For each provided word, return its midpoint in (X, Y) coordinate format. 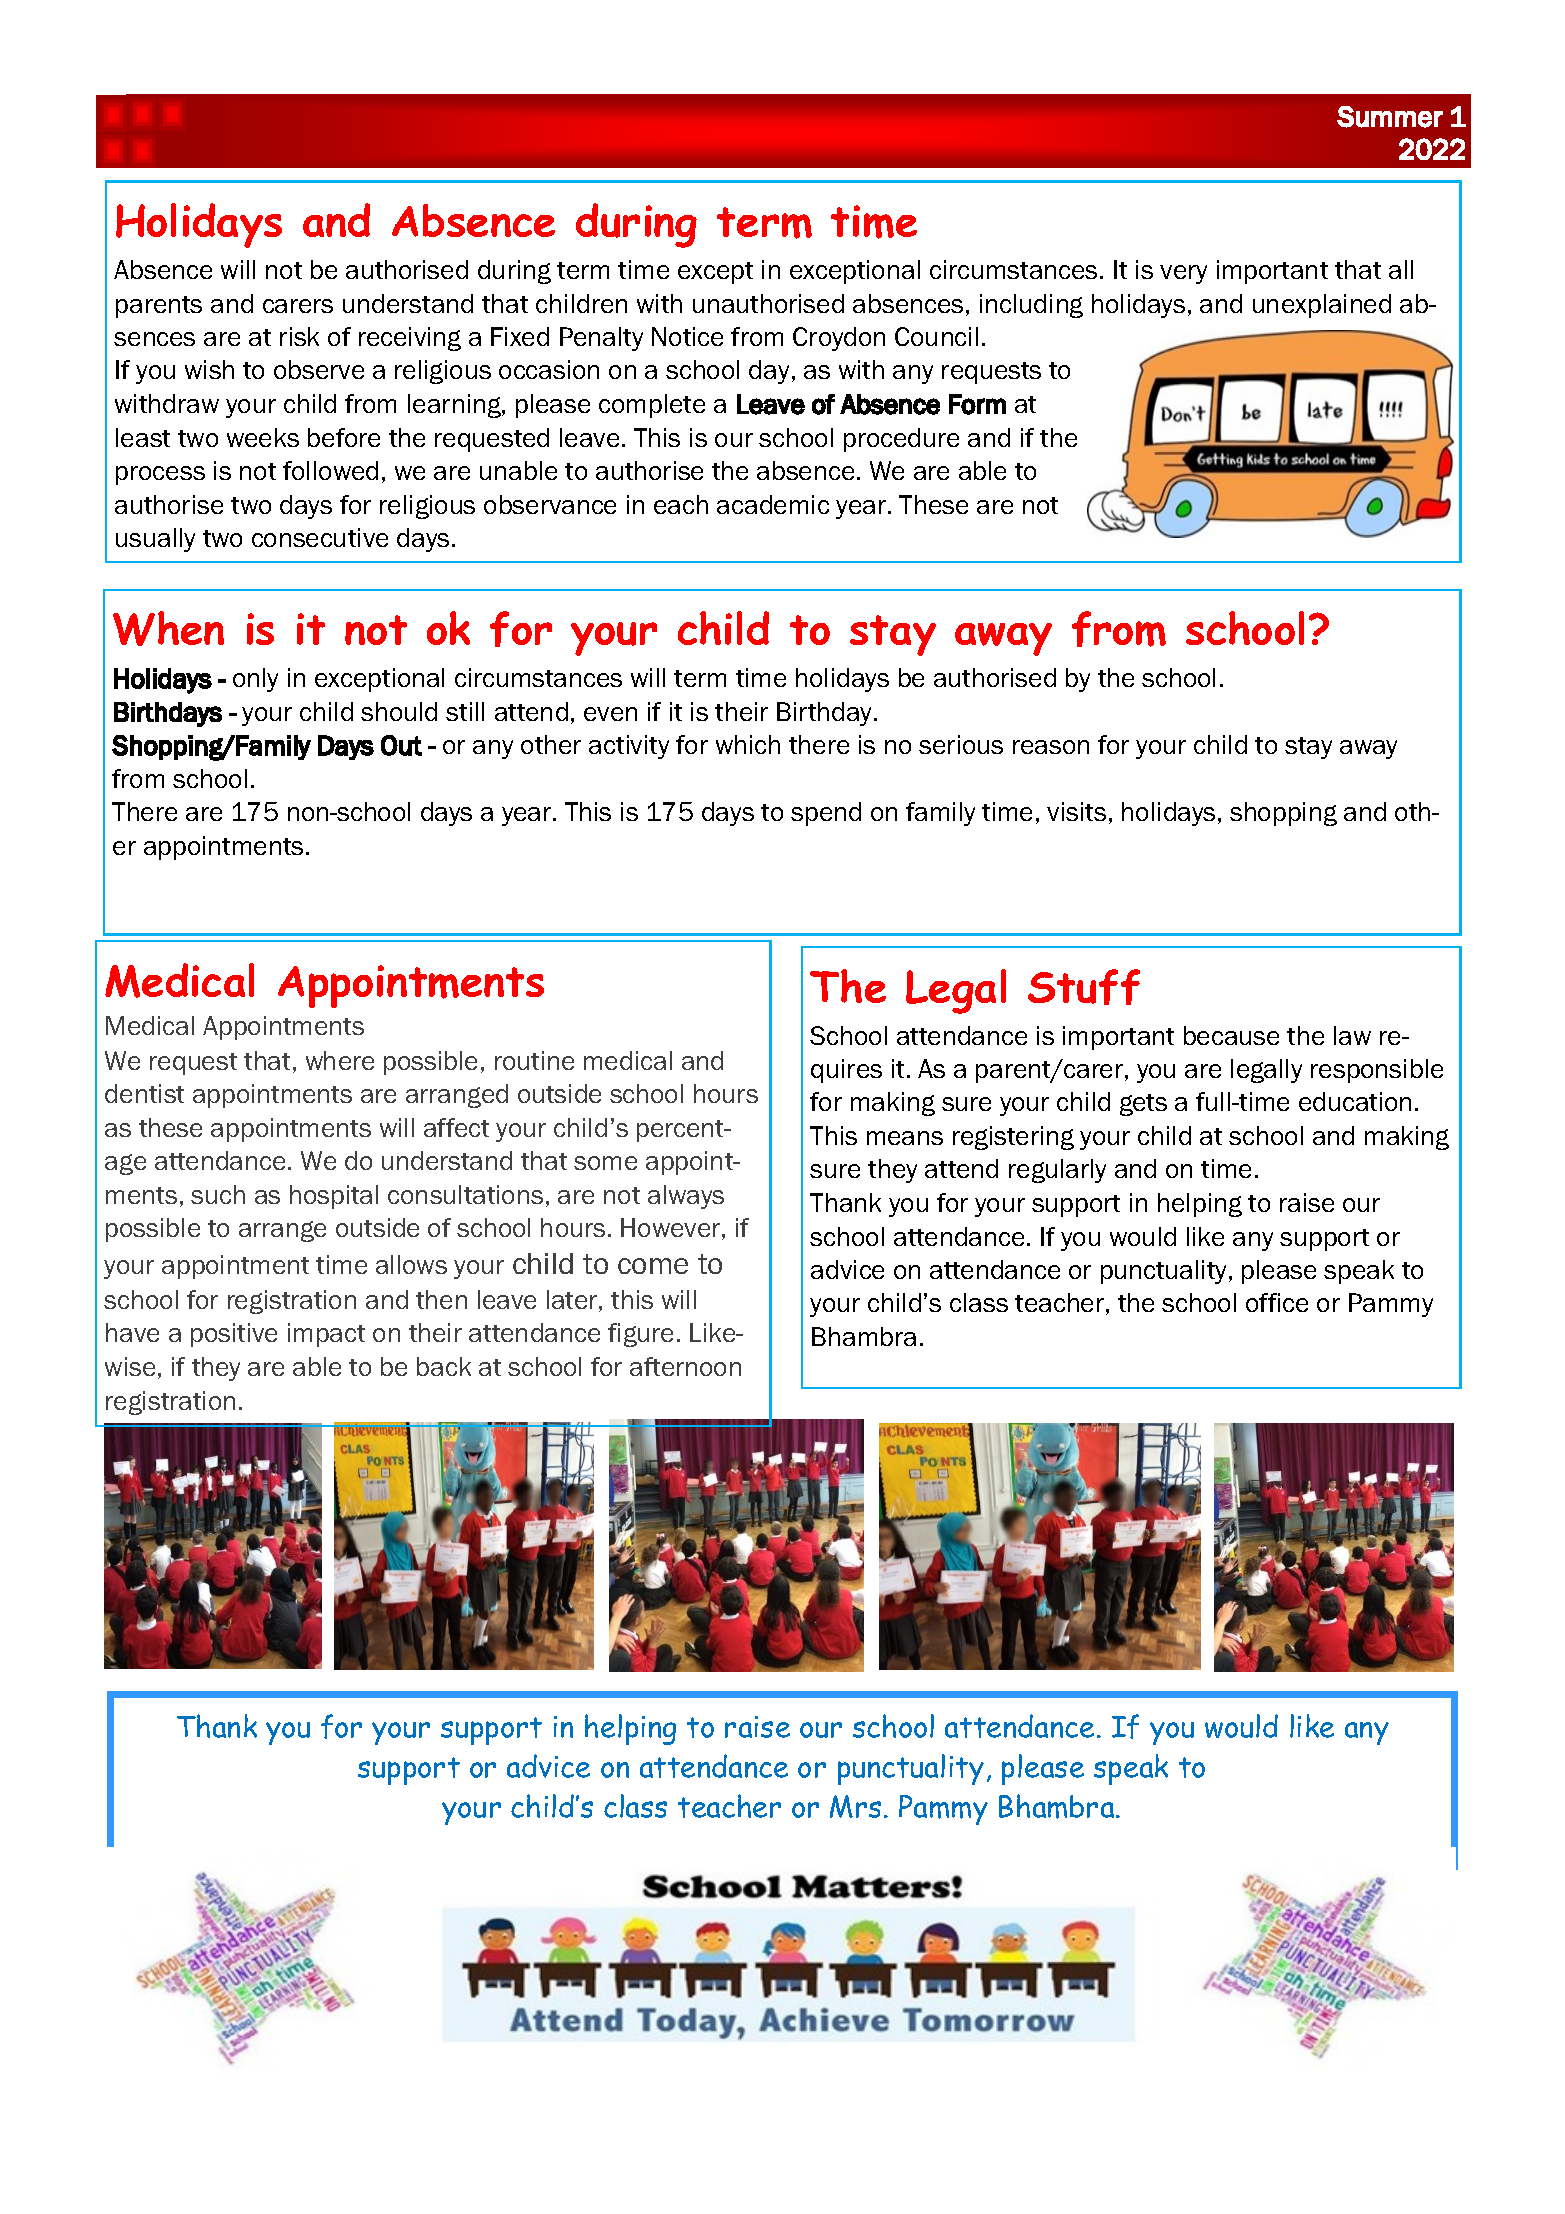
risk (299, 336)
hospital (334, 1197)
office (1277, 1302)
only (255, 680)
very (1183, 274)
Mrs (855, 1806)
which (748, 744)
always (686, 1197)
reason (1051, 747)
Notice (687, 336)
